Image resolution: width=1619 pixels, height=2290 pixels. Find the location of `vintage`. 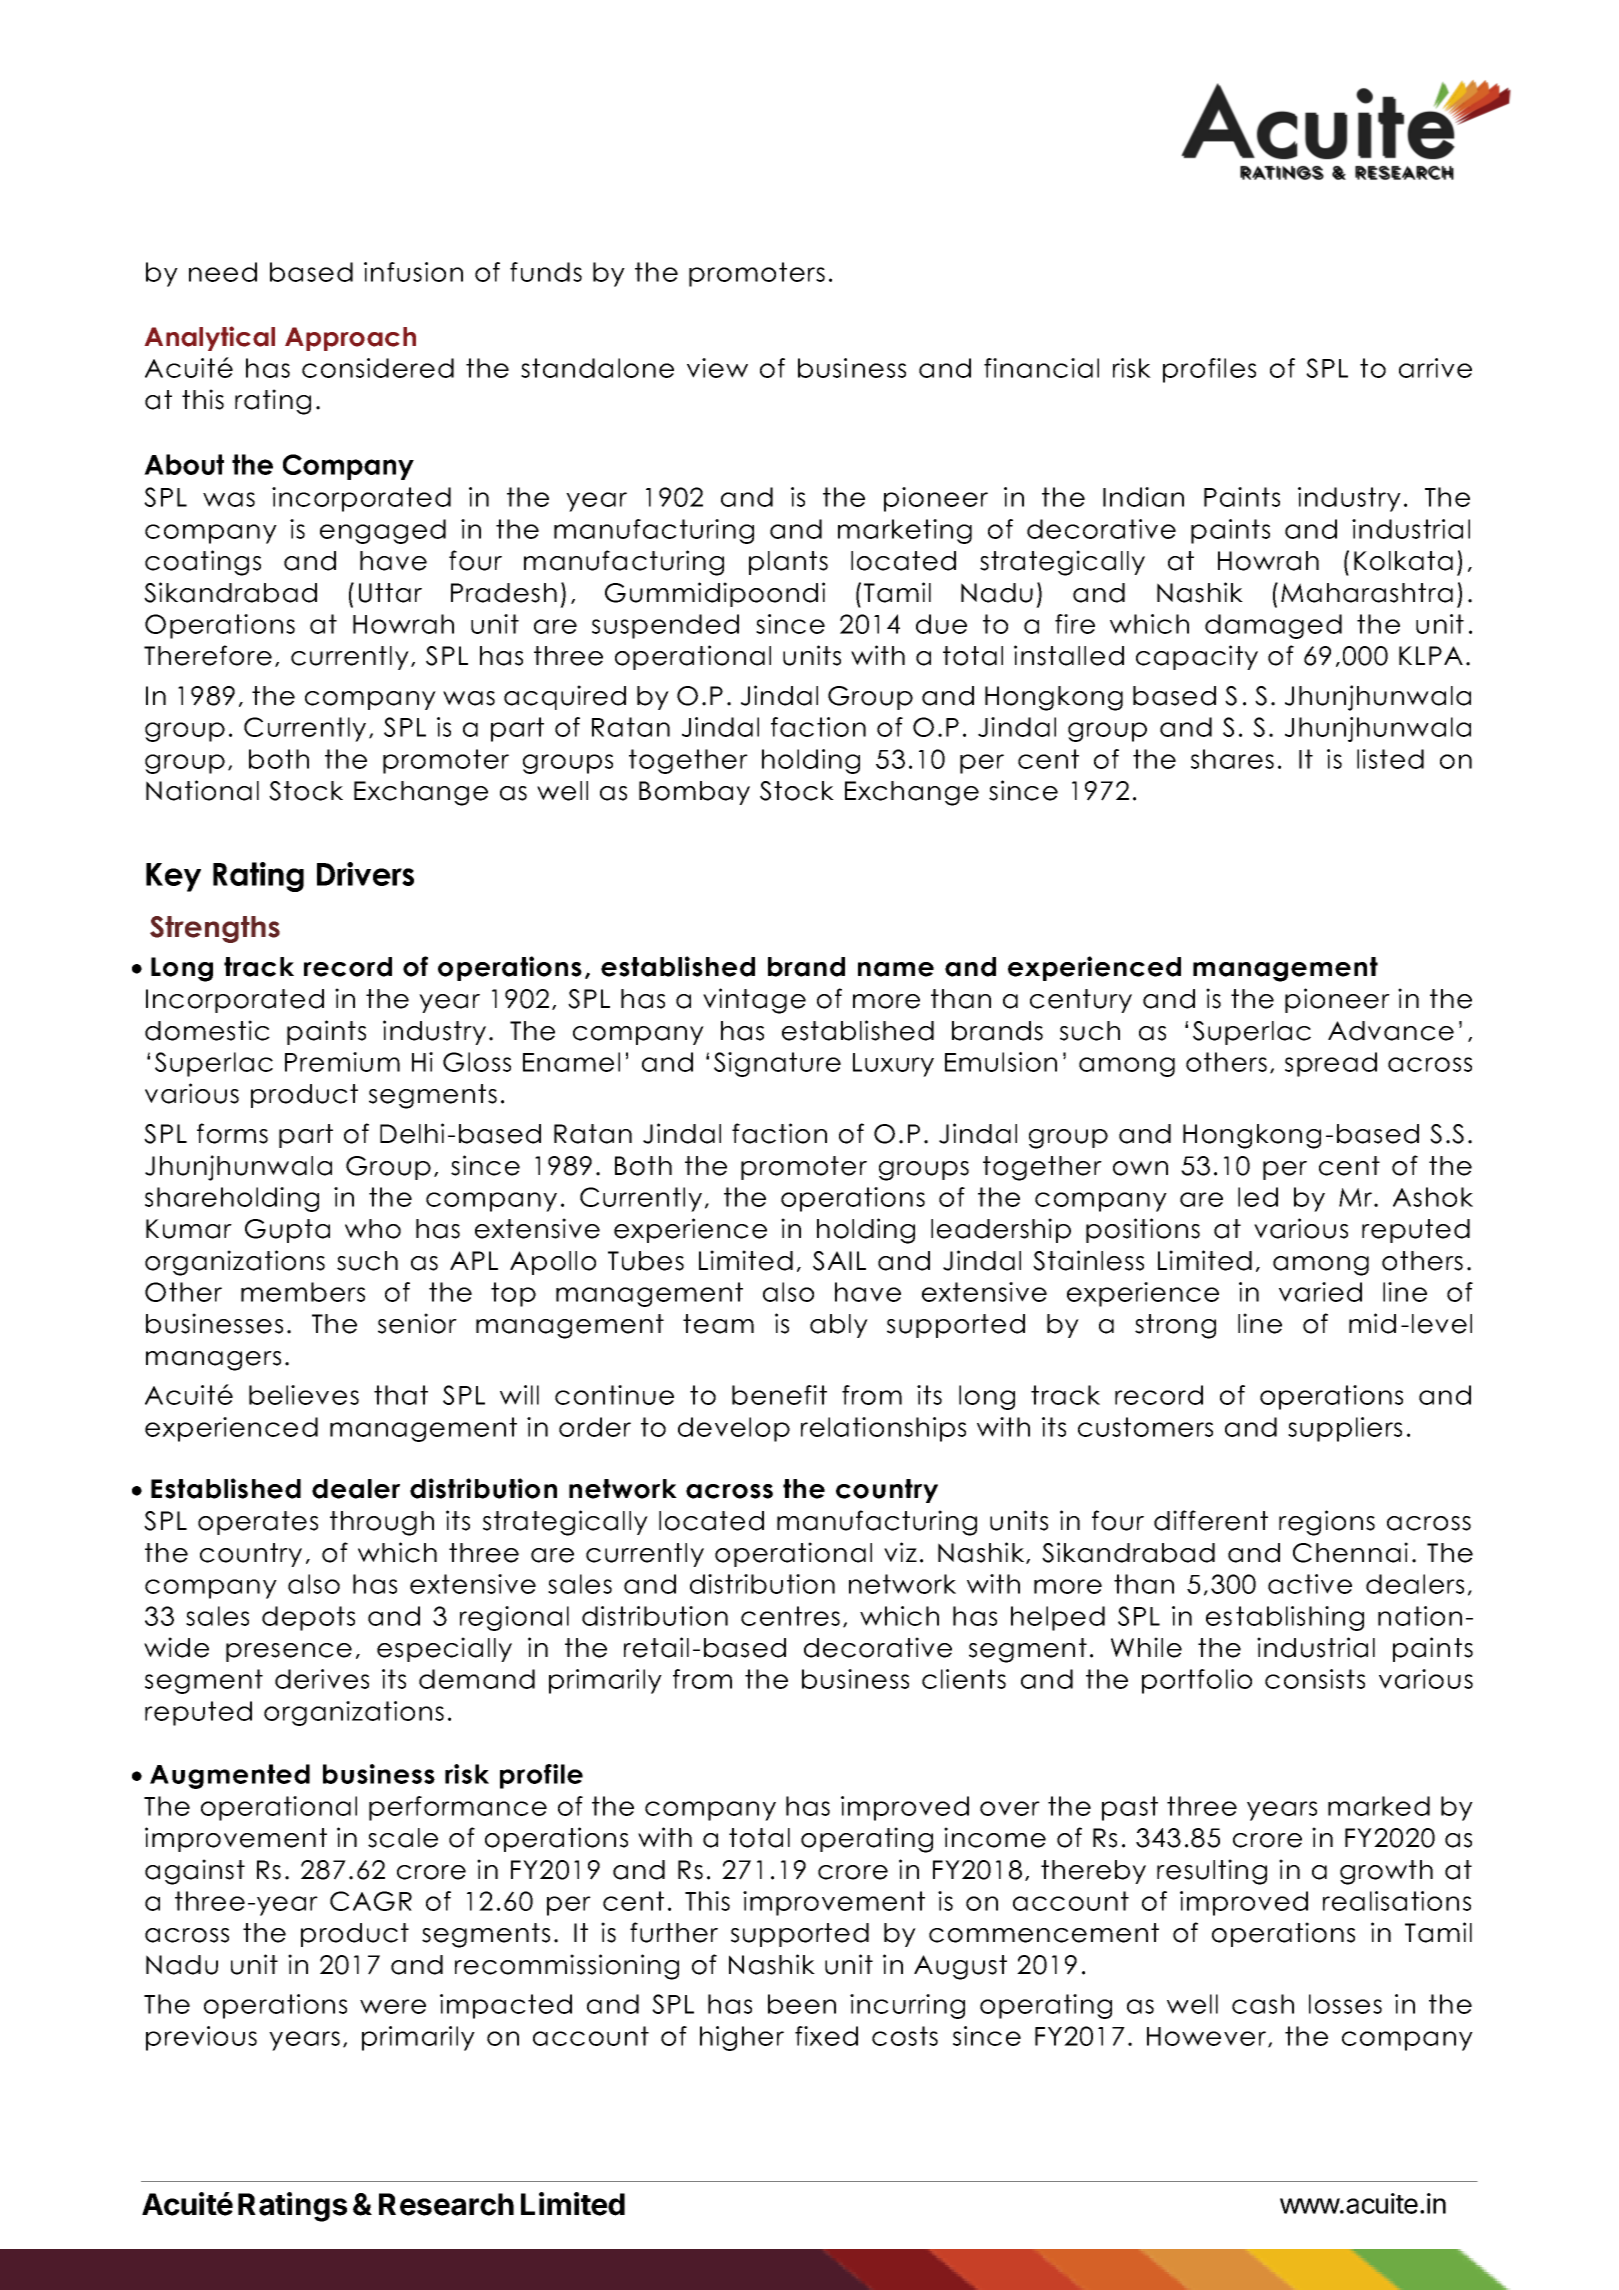

vintage is located at coordinates (754, 1001).
